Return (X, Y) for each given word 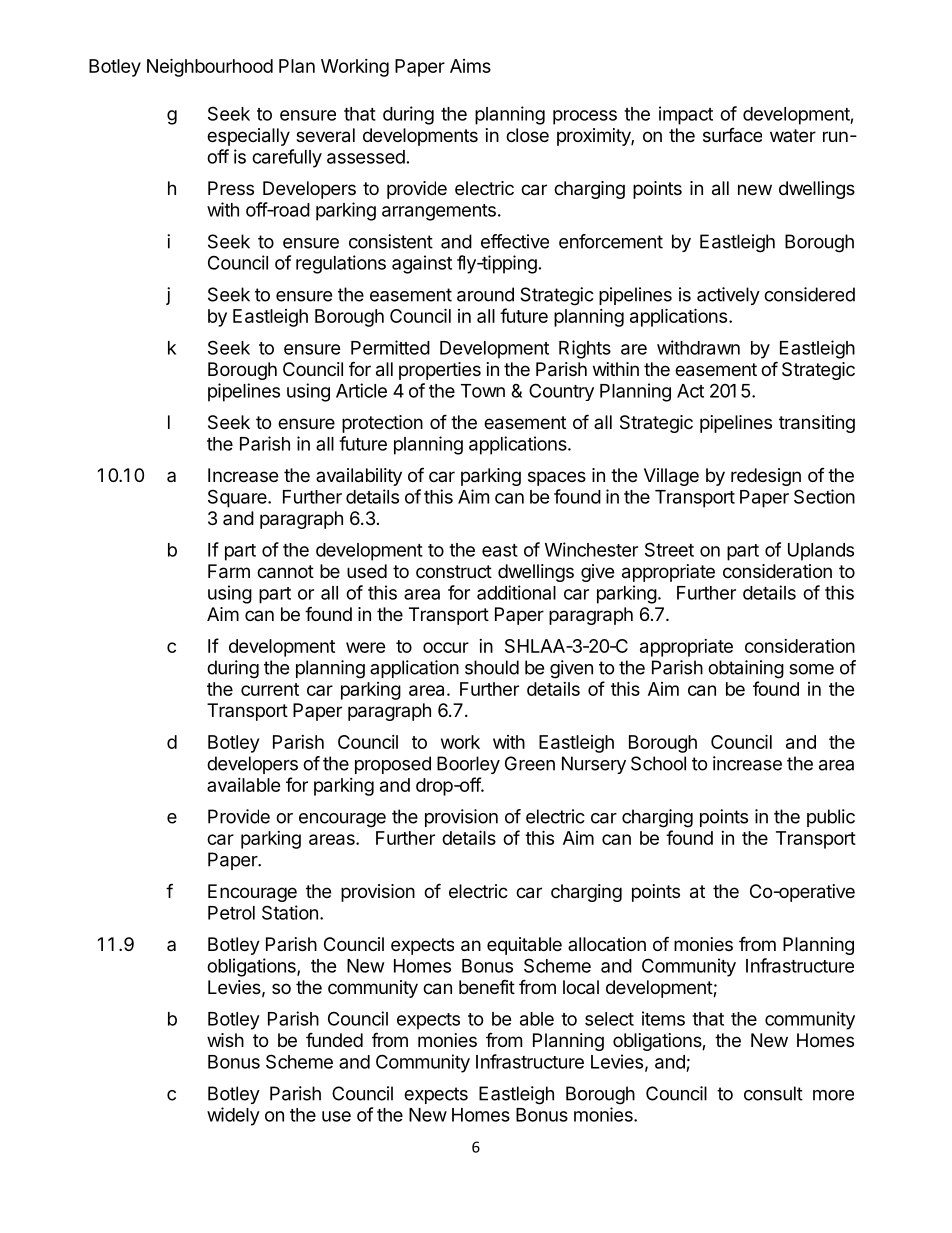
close (527, 135)
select (609, 1019)
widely (233, 1116)
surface (732, 135)
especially (248, 137)
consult (773, 1093)
